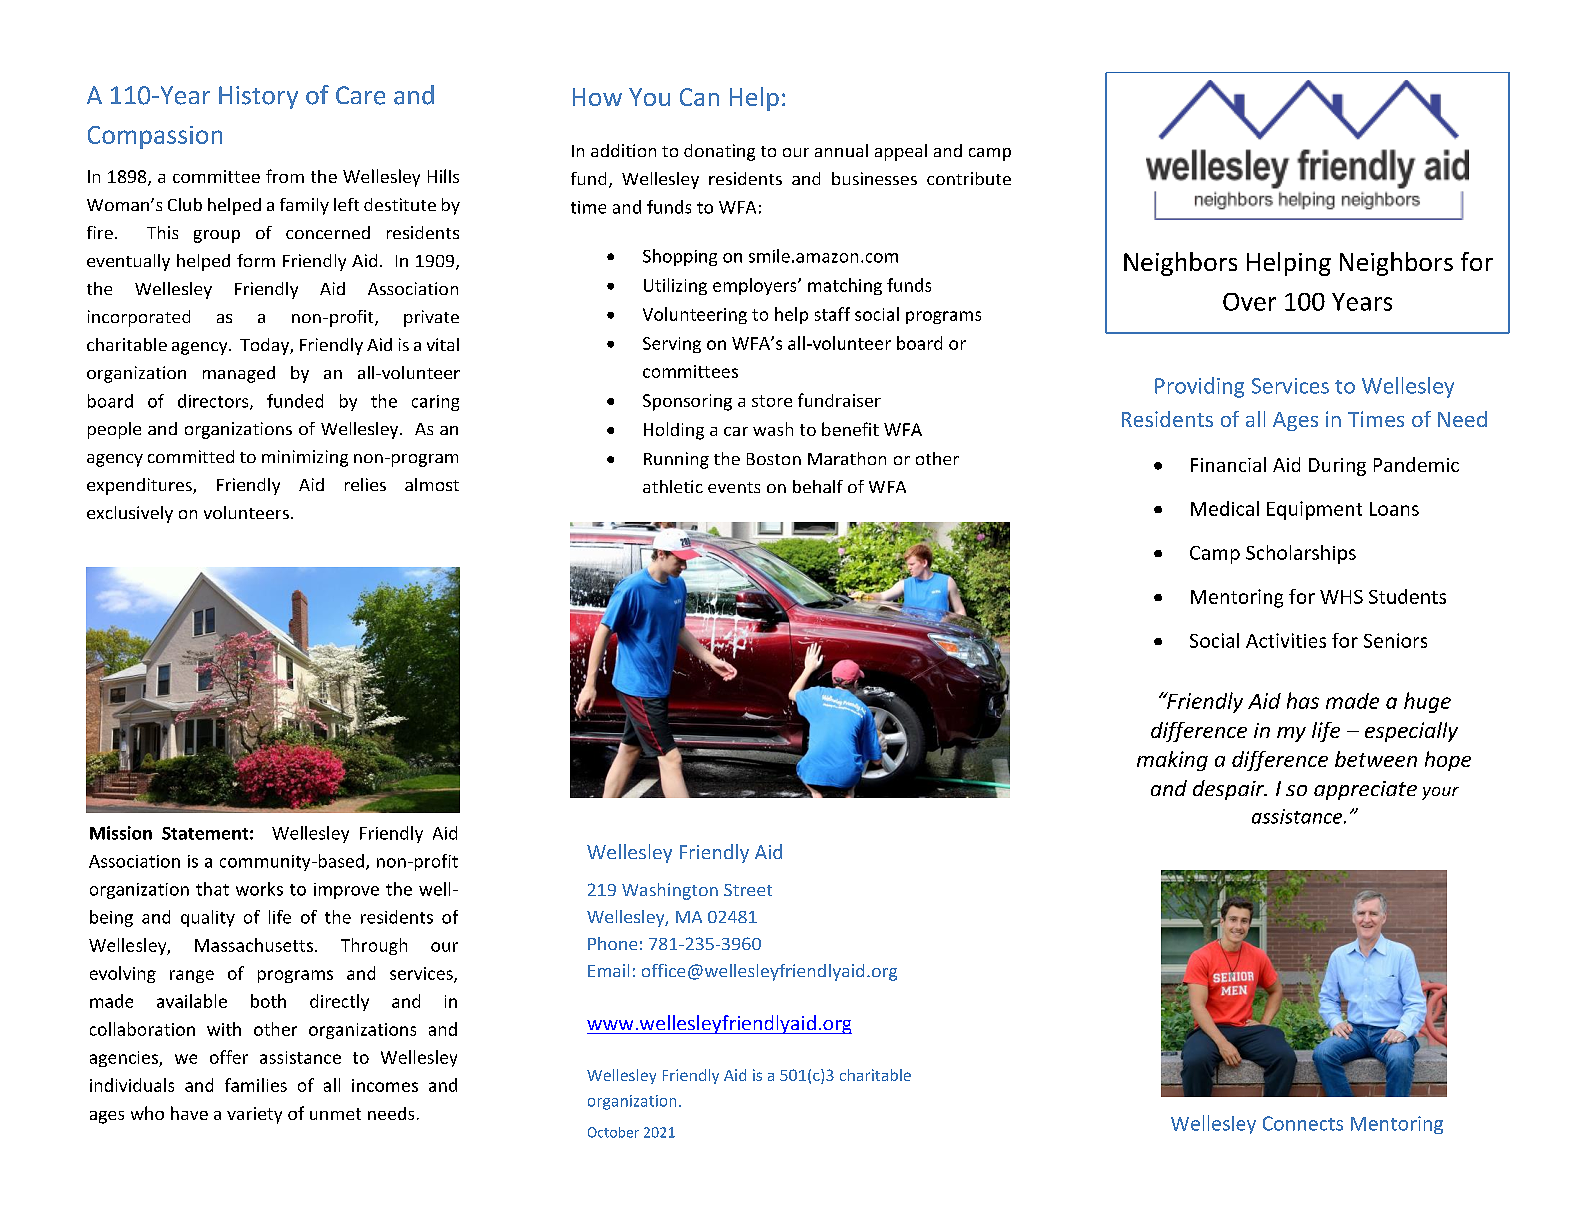 This screenshot has width=1582, height=1222. What do you see at coordinates (259, 889) in the screenshot?
I see `works` at bounding box center [259, 889].
